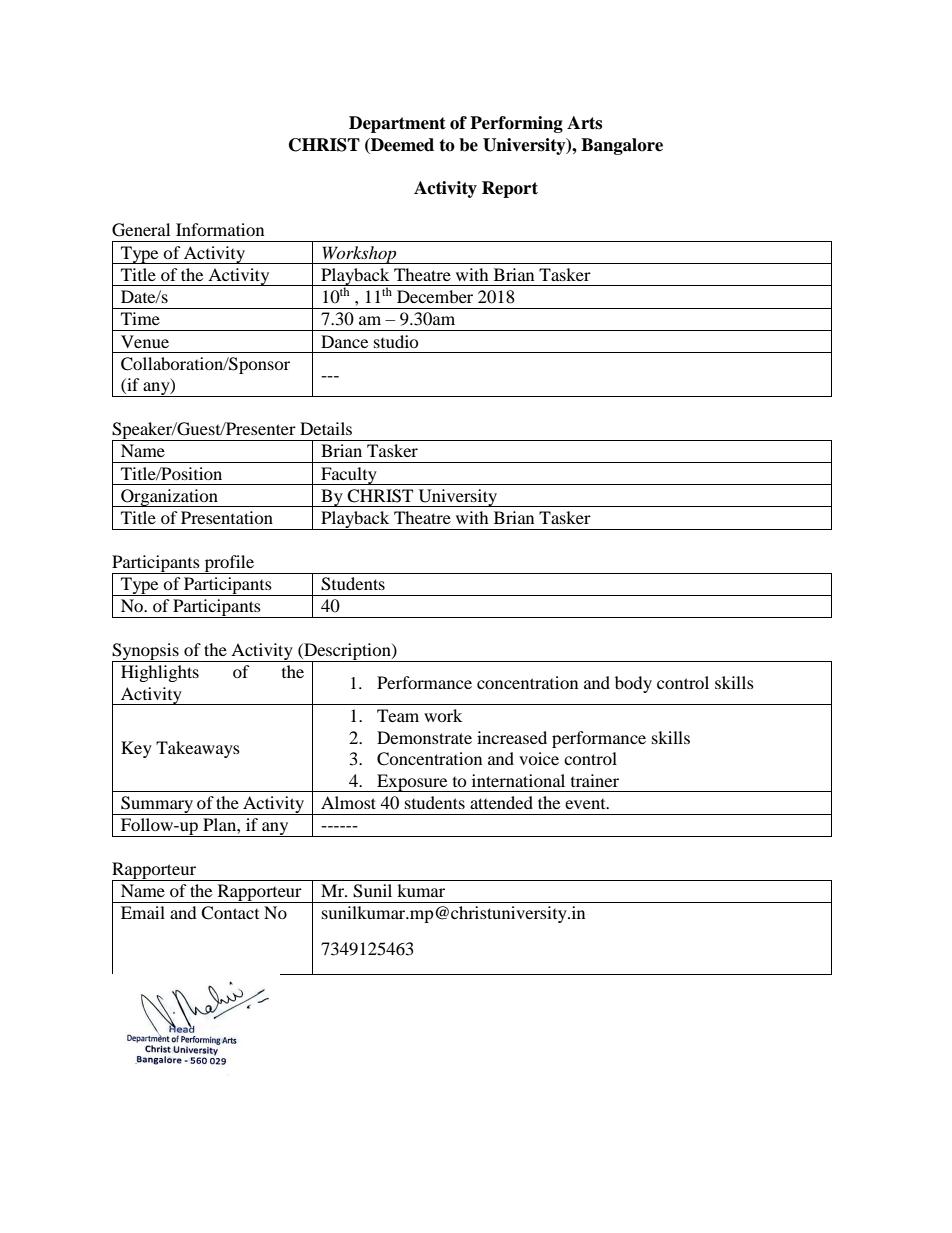 This screenshot has width=952, height=1233. Describe the element at coordinates (435, 296) in the screenshot. I see `December` at that location.
